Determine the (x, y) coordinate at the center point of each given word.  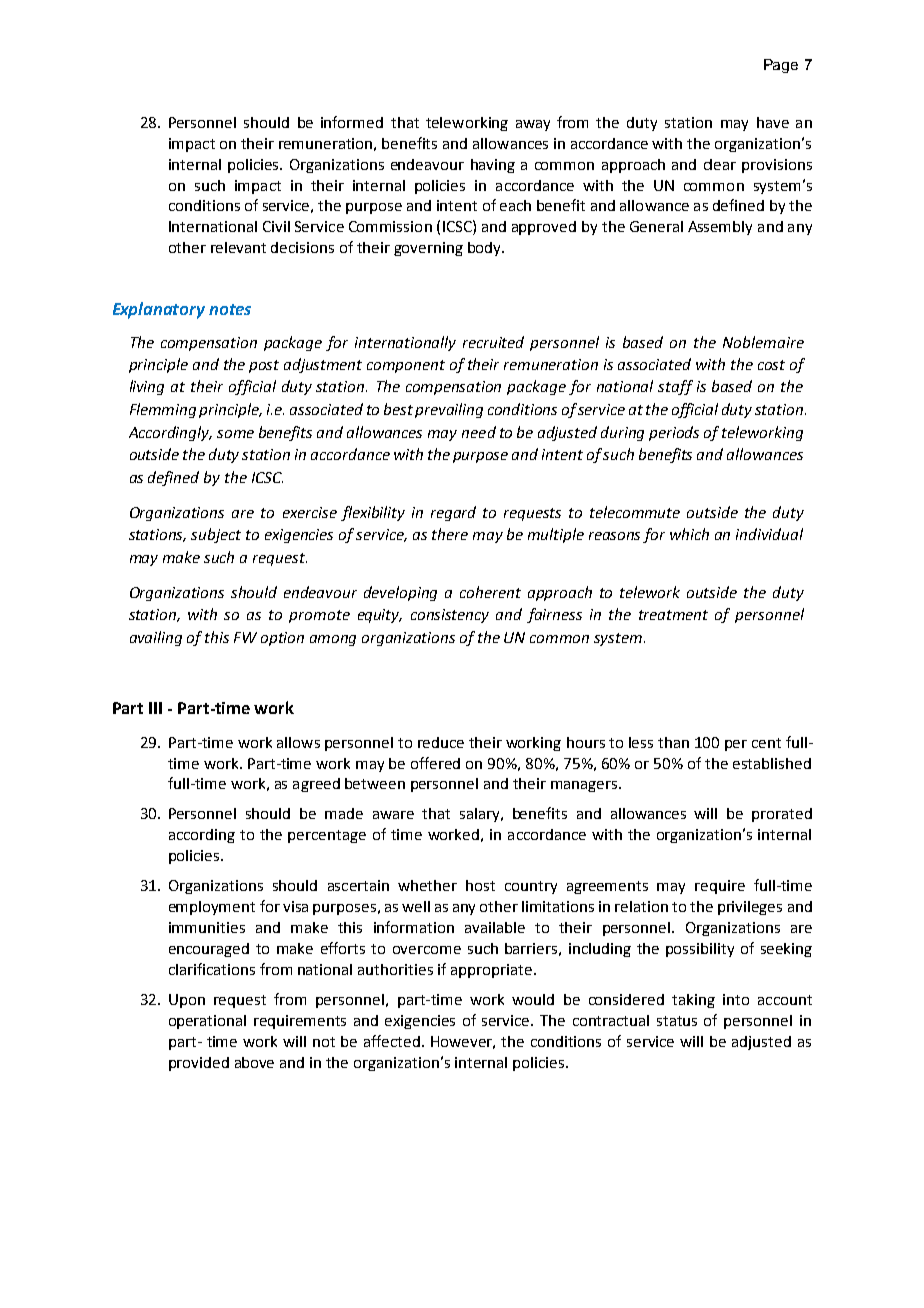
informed (352, 122)
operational (207, 1022)
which (689, 534)
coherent (490, 592)
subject (216, 535)
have (773, 122)
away (533, 125)
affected (392, 1041)
